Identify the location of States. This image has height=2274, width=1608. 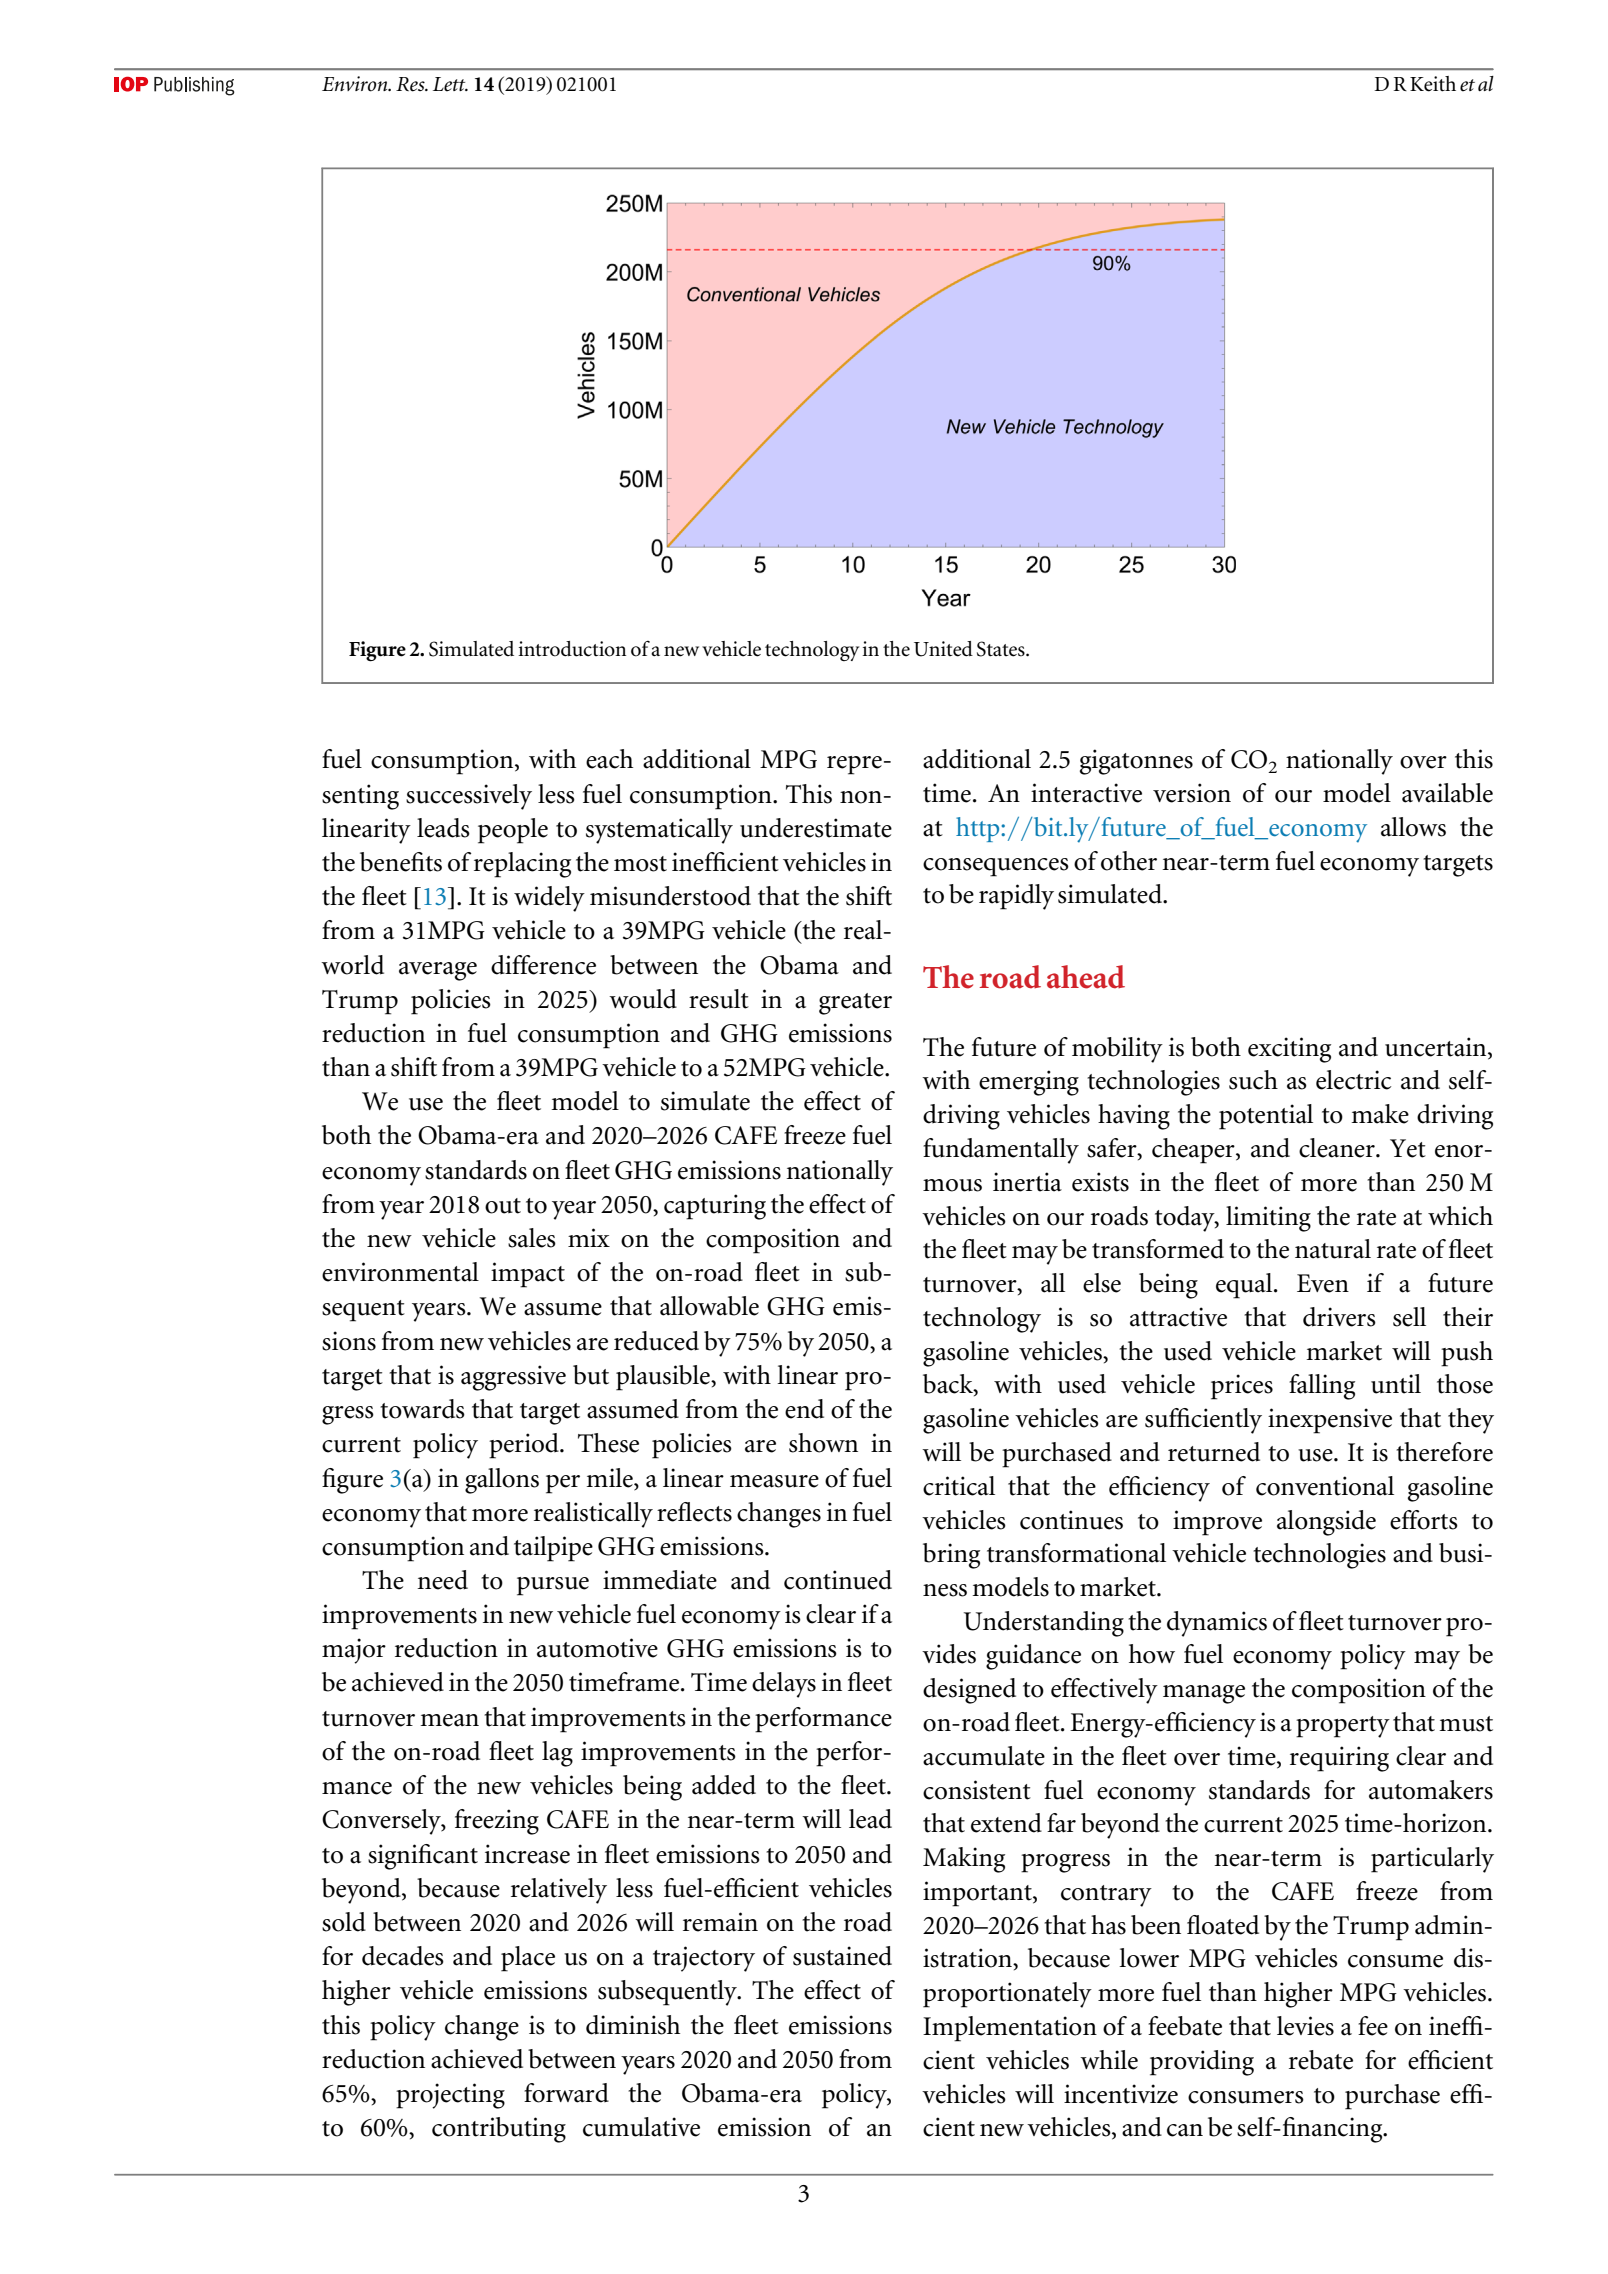
(1002, 649).
